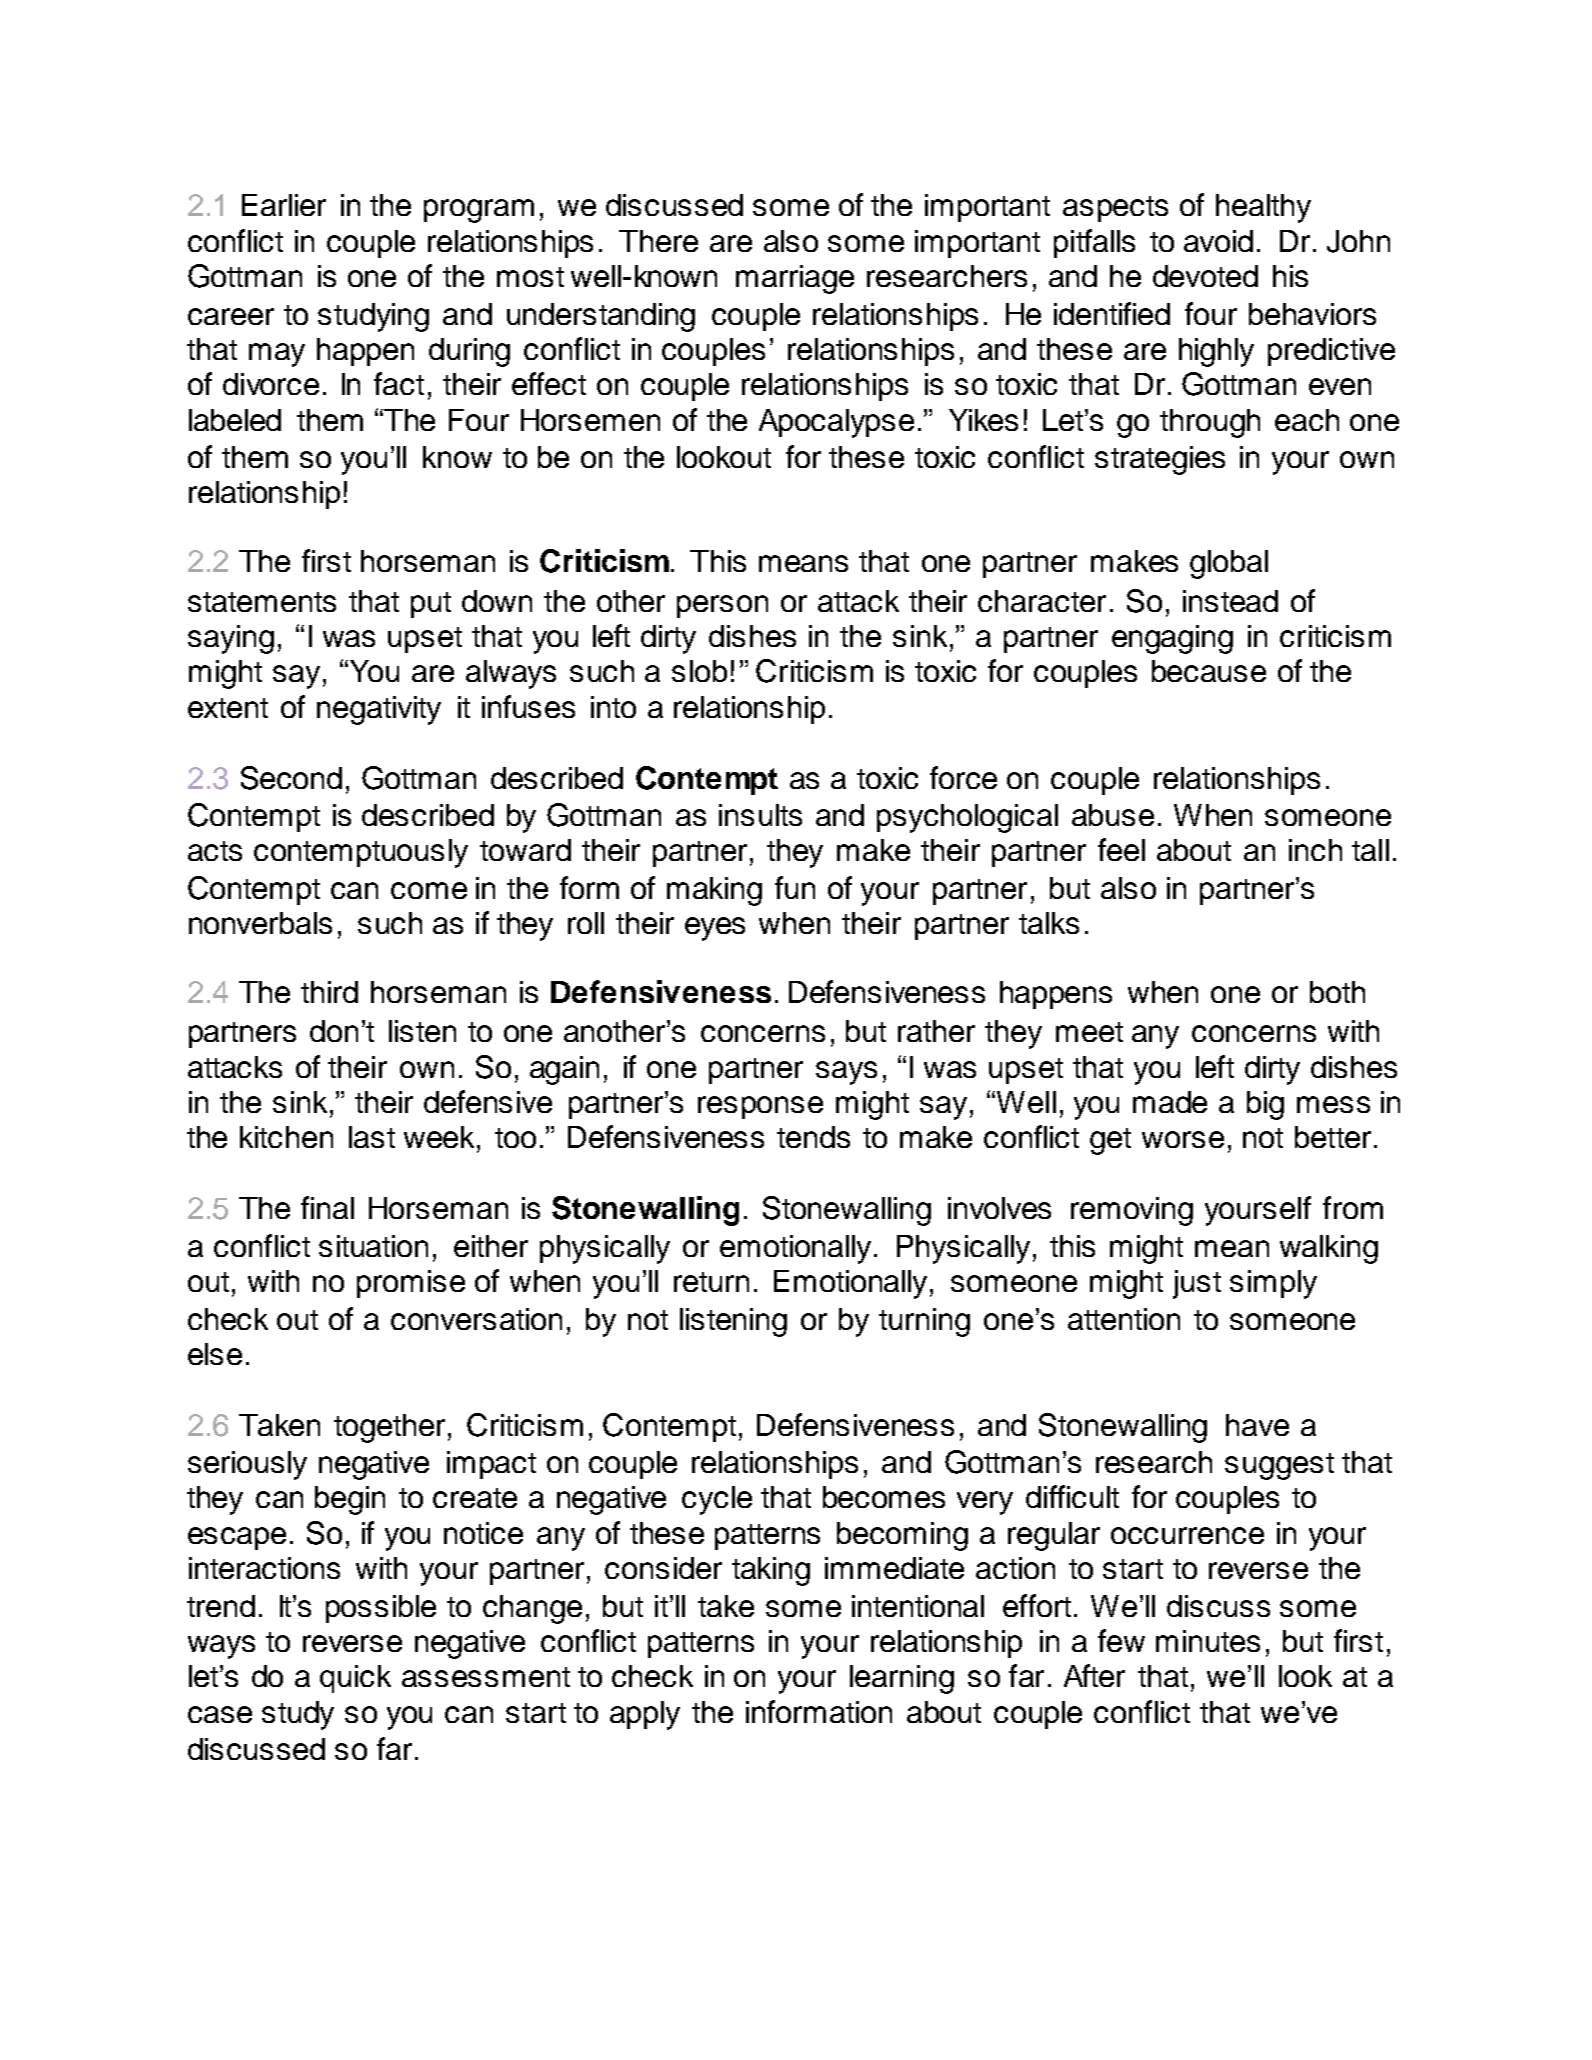 The image size is (1592, 2060). I want to click on final, so click(327, 1207).
